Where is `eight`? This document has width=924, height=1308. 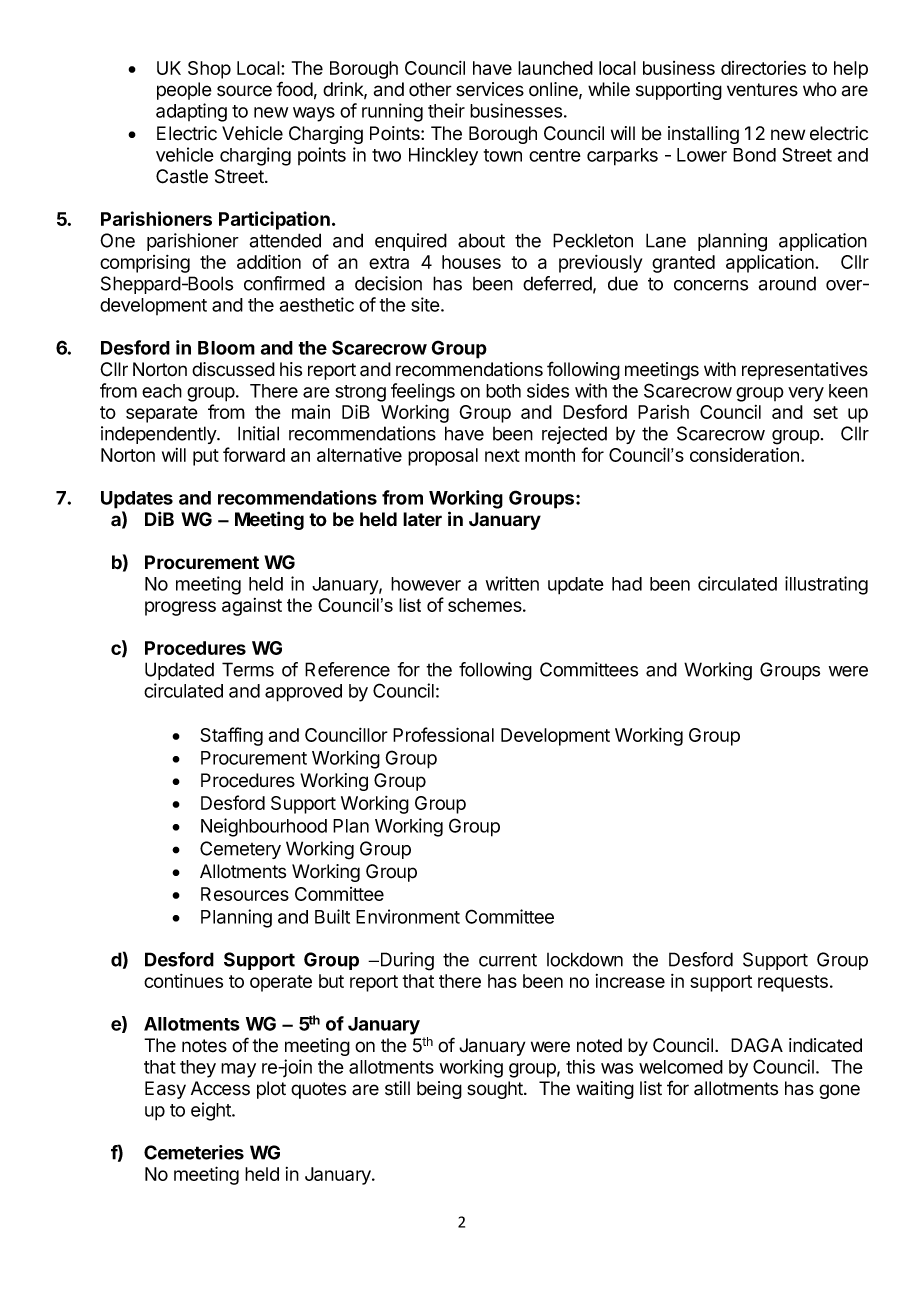
eight is located at coordinates (212, 1111).
